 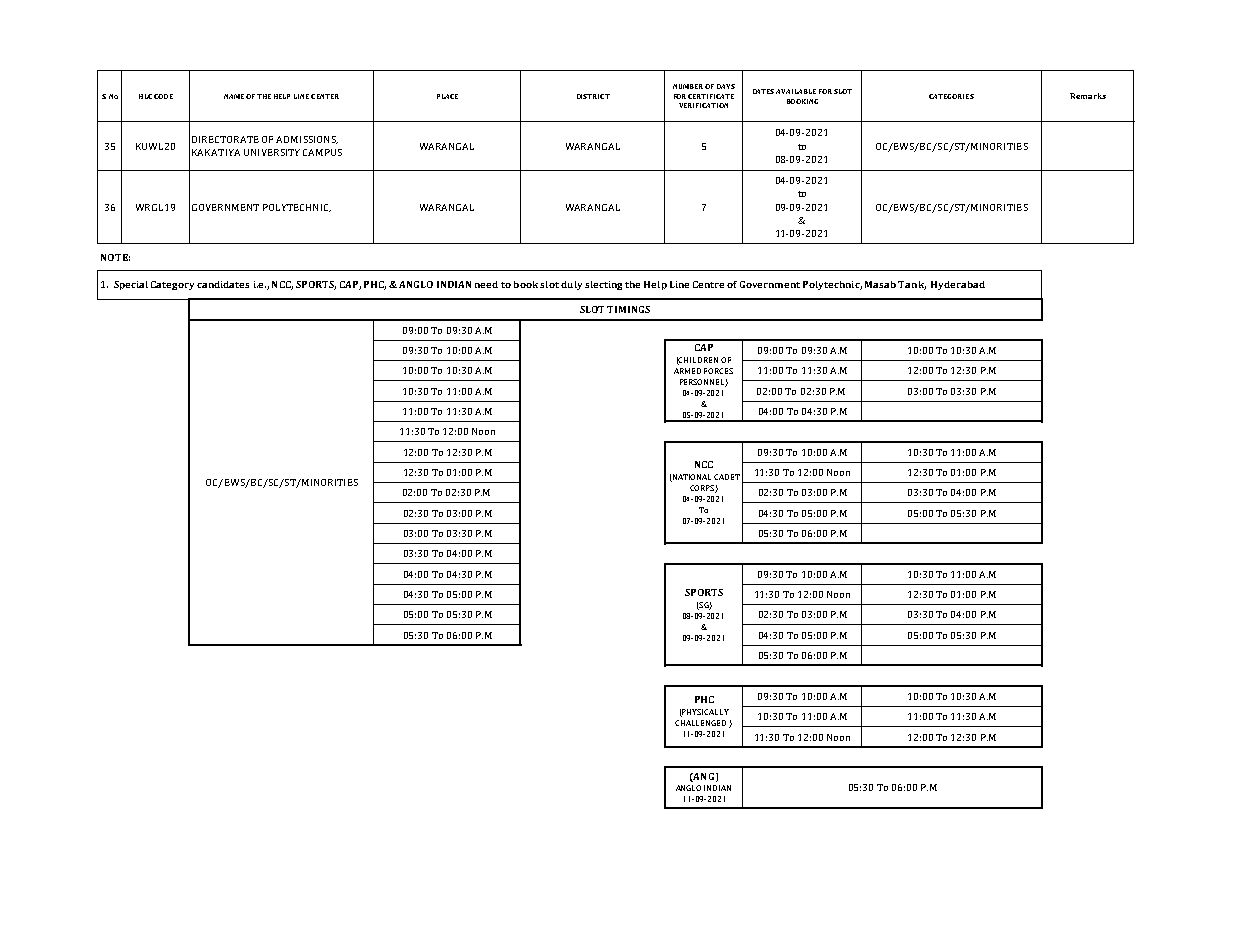 What do you see at coordinates (172, 285) in the screenshot?
I see `Category` at bounding box center [172, 285].
